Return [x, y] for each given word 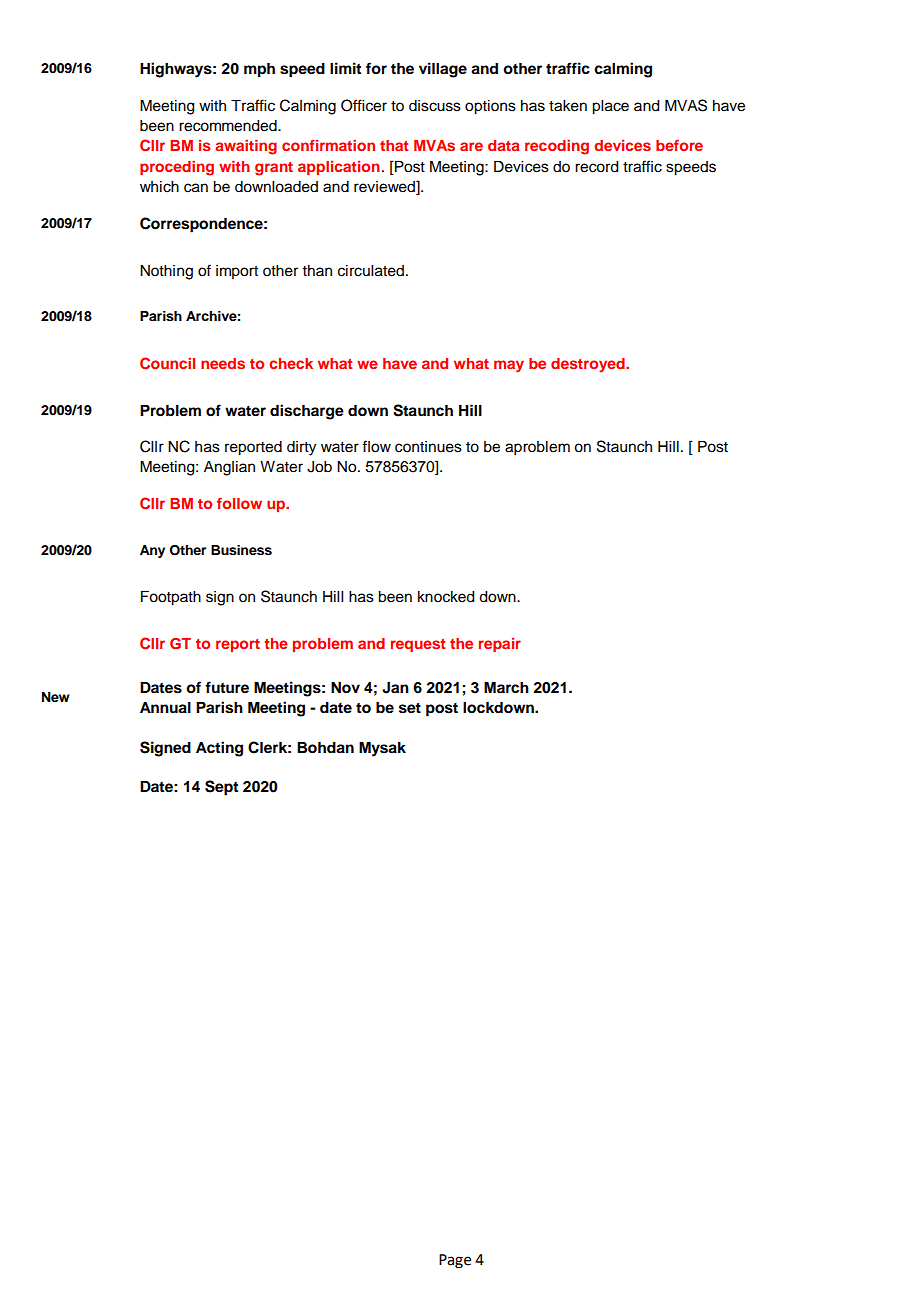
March [506, 688]
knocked [446, 597]
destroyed [589, 365]
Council [167, 363]
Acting [219, 749]
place [610, 107]
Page [455, 1261]
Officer [364, 105]
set [410, 708]
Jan [395, 688]
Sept [221, 788]
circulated [371, 271]
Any [152, 551]
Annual [165, 708]
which [159, 187]
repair [500, 645]
